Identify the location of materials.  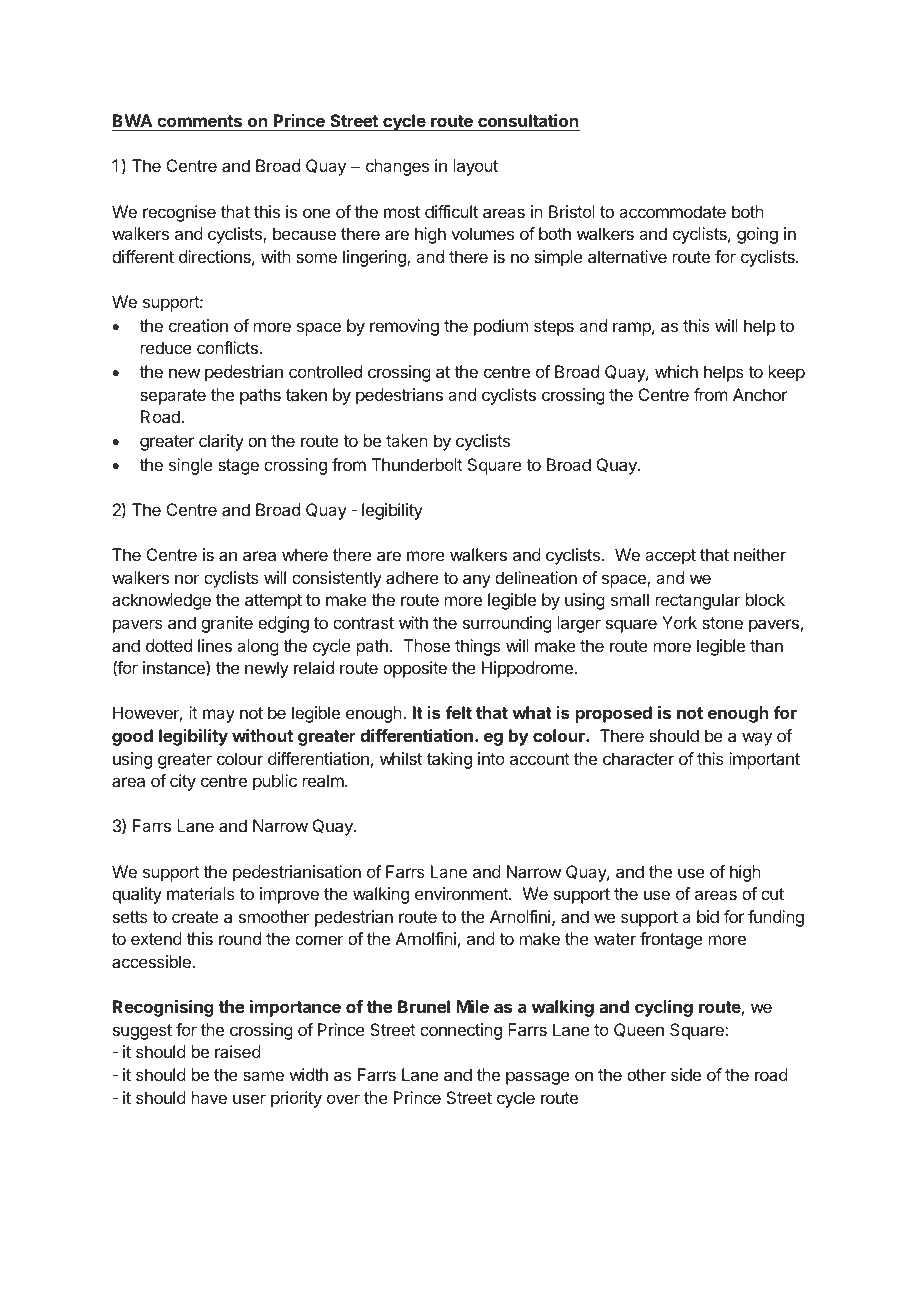
(201, 893).
